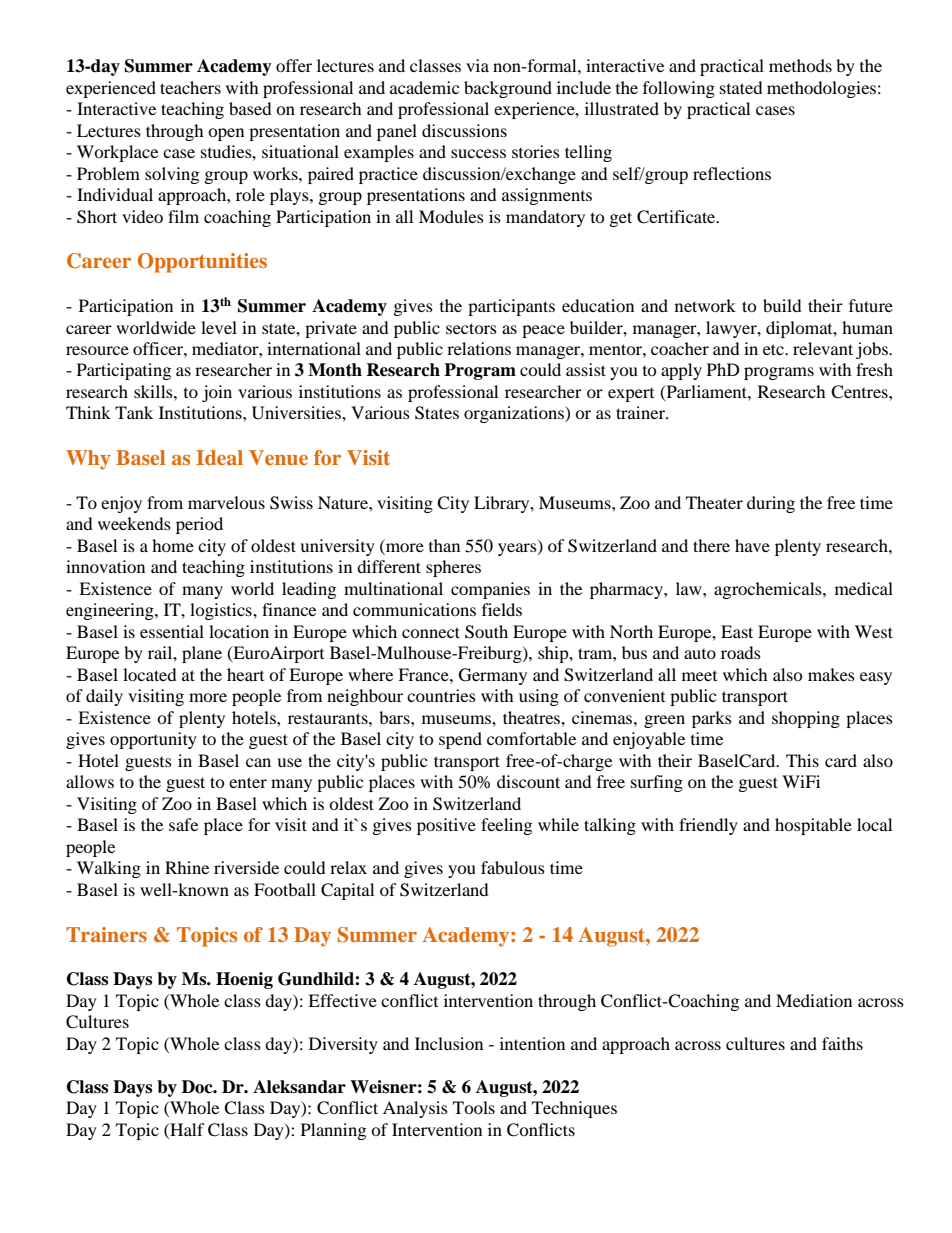 This screenshot has width=952, height=1233. I want to click on fabulous, so click(513, 867).
